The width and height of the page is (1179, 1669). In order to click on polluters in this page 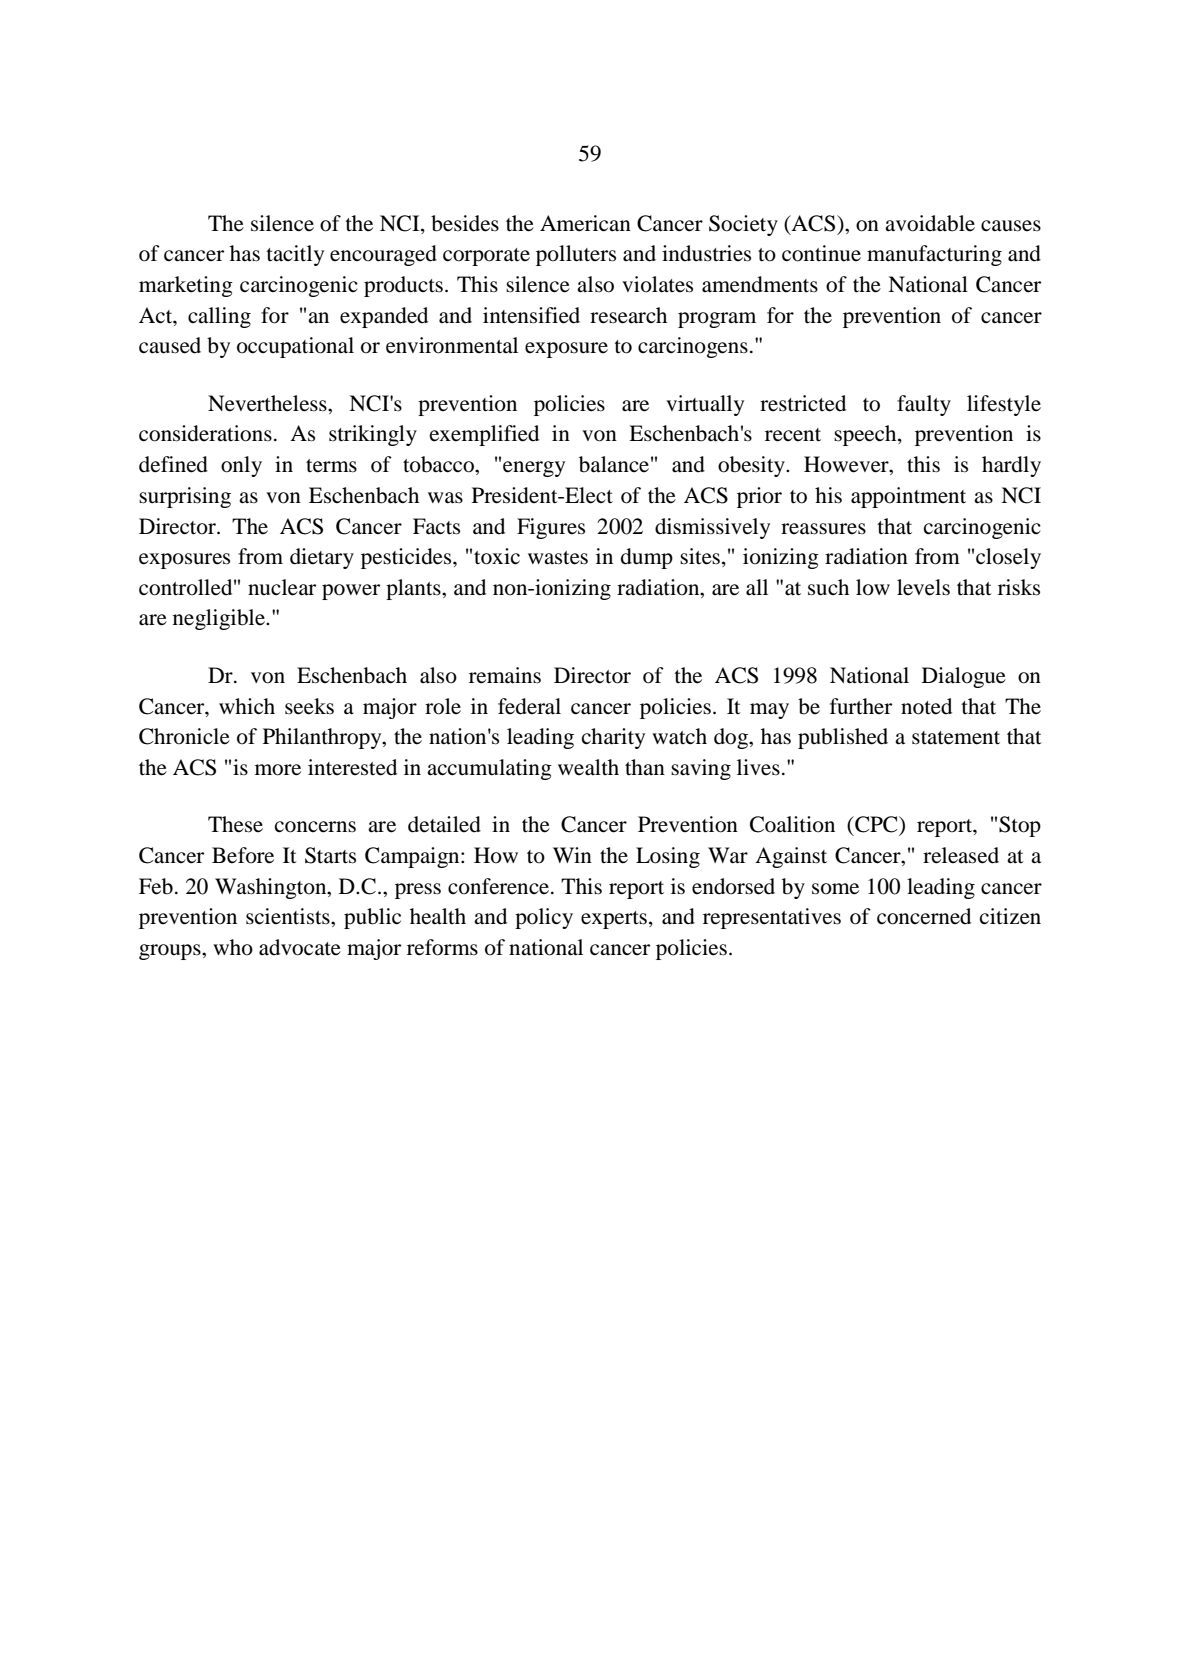, I will do `click(576, 255)`.
